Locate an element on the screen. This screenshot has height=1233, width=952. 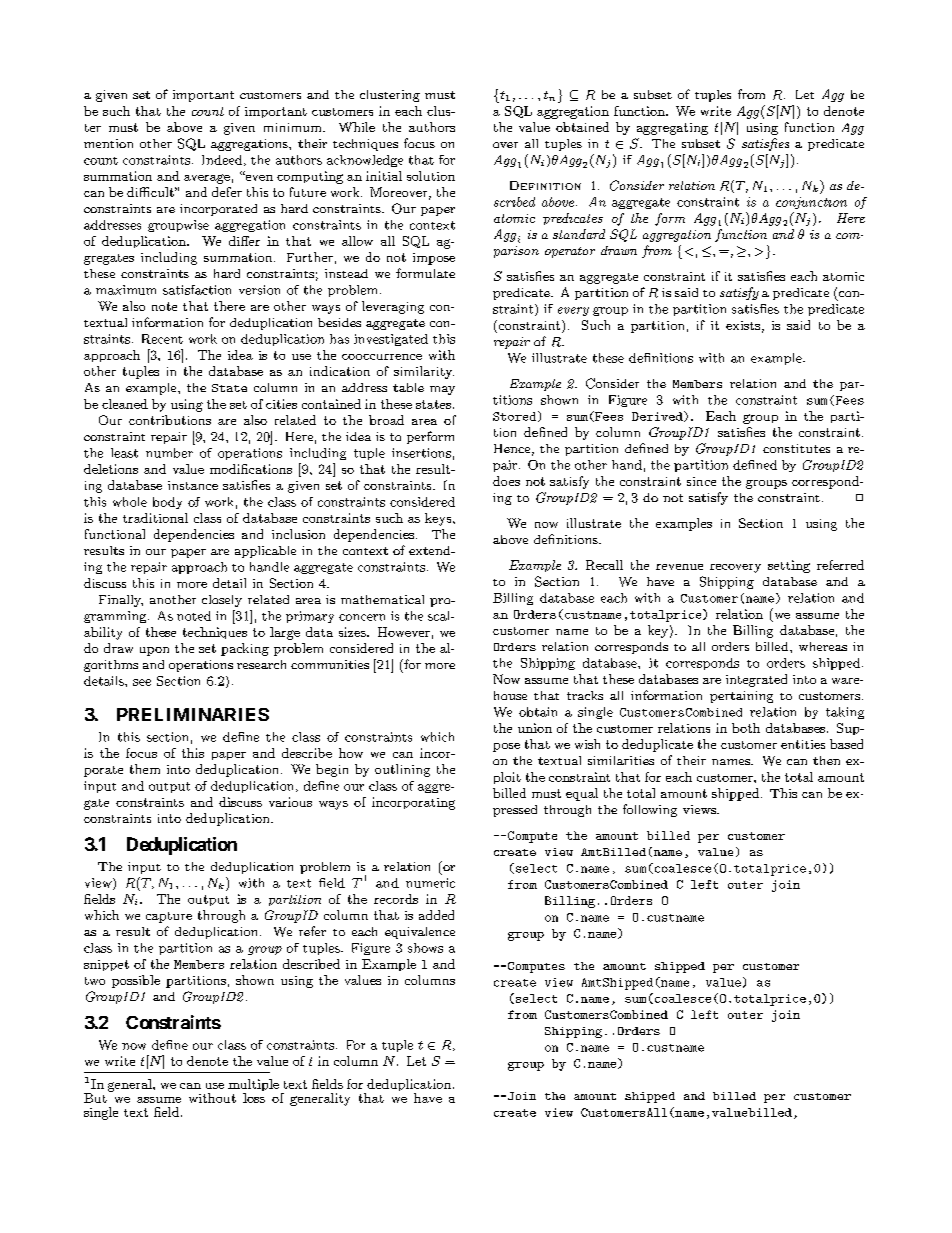
initial is located at coordinates (384, 176).
